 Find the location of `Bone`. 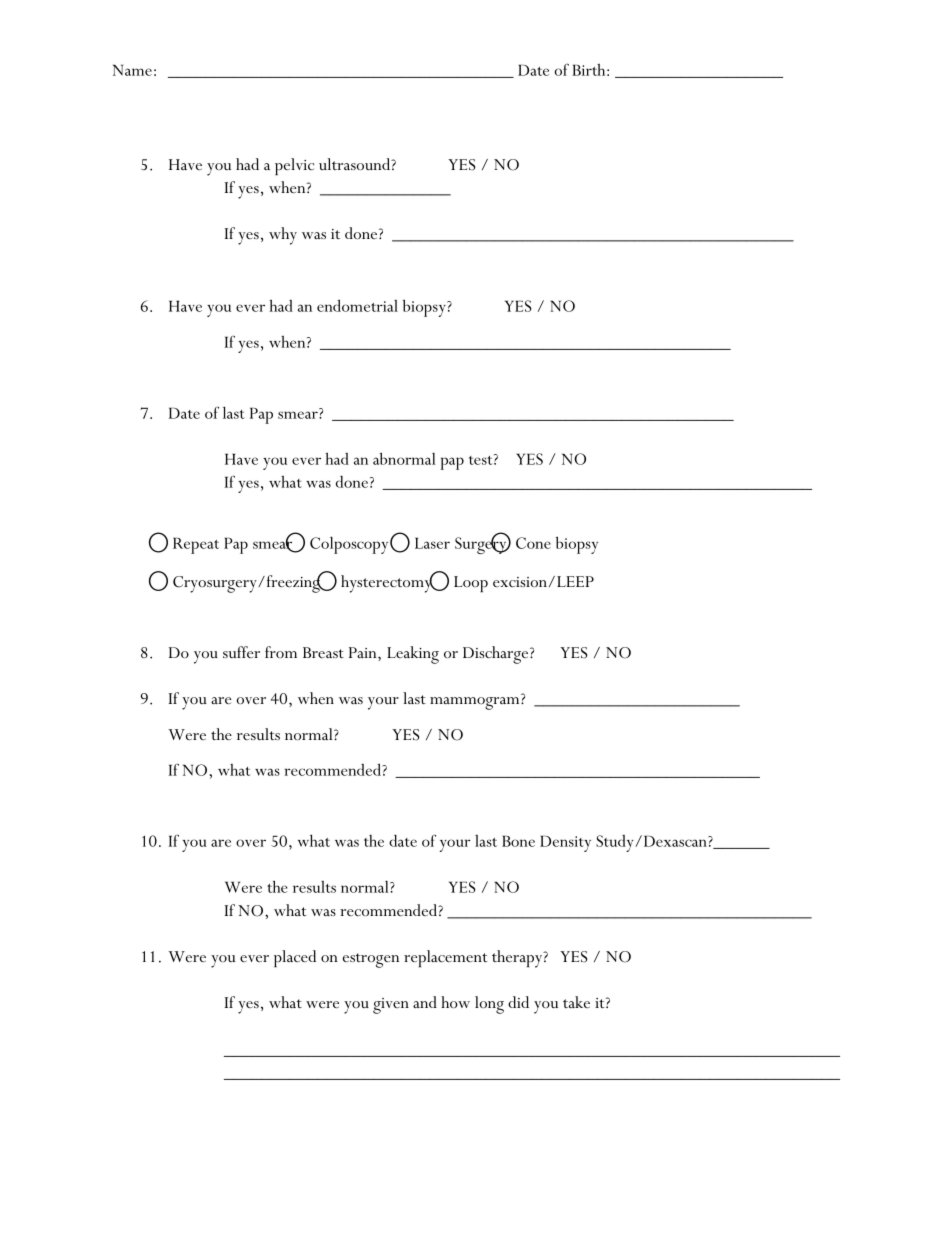

Bone is located at coordinates (518, 841).
